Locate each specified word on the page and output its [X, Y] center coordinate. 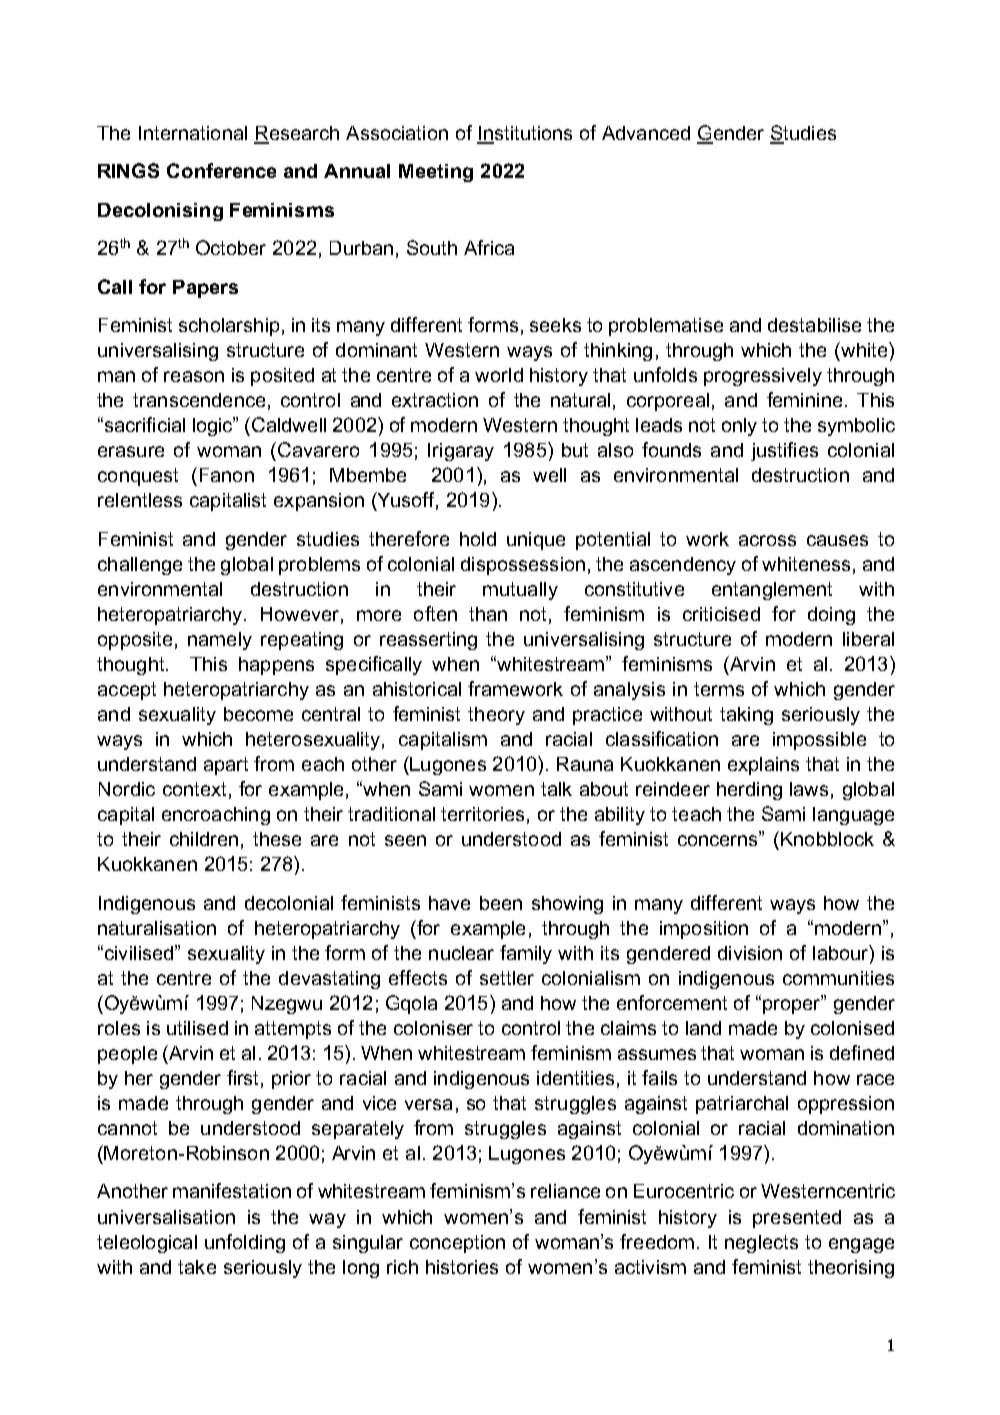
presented [797, 1219]
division [750, 953]
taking [746, 716]
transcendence [199, 400]
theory [496, 716]
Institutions [524, 134]
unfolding [245, 1243]
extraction [435, 400]
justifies [784, 451]
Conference [221, 170]
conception [457, 1244]
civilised [139, 952]
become [258, 714]
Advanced [646, 133]
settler [507, 978]
